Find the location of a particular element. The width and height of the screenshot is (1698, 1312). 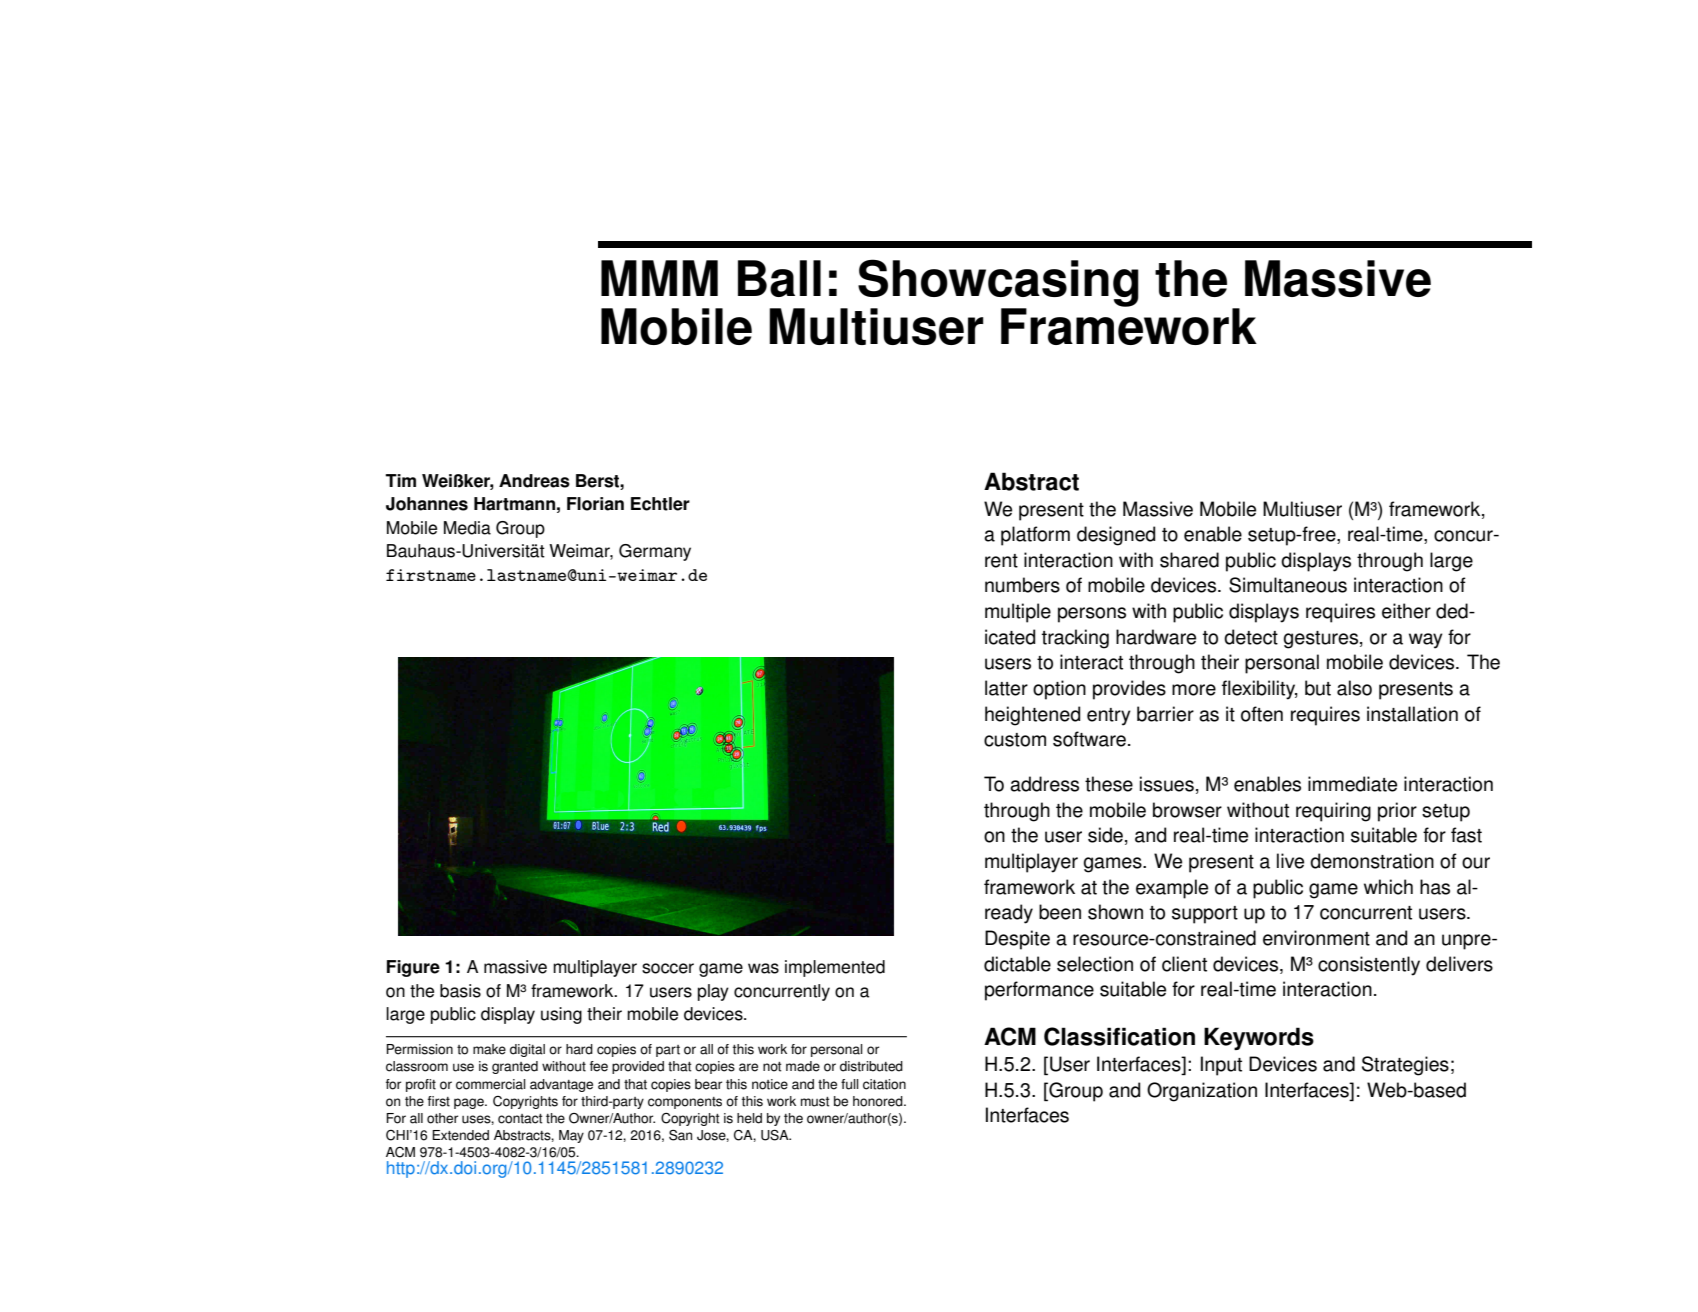

honored is located at coordinates (879, 1101).
